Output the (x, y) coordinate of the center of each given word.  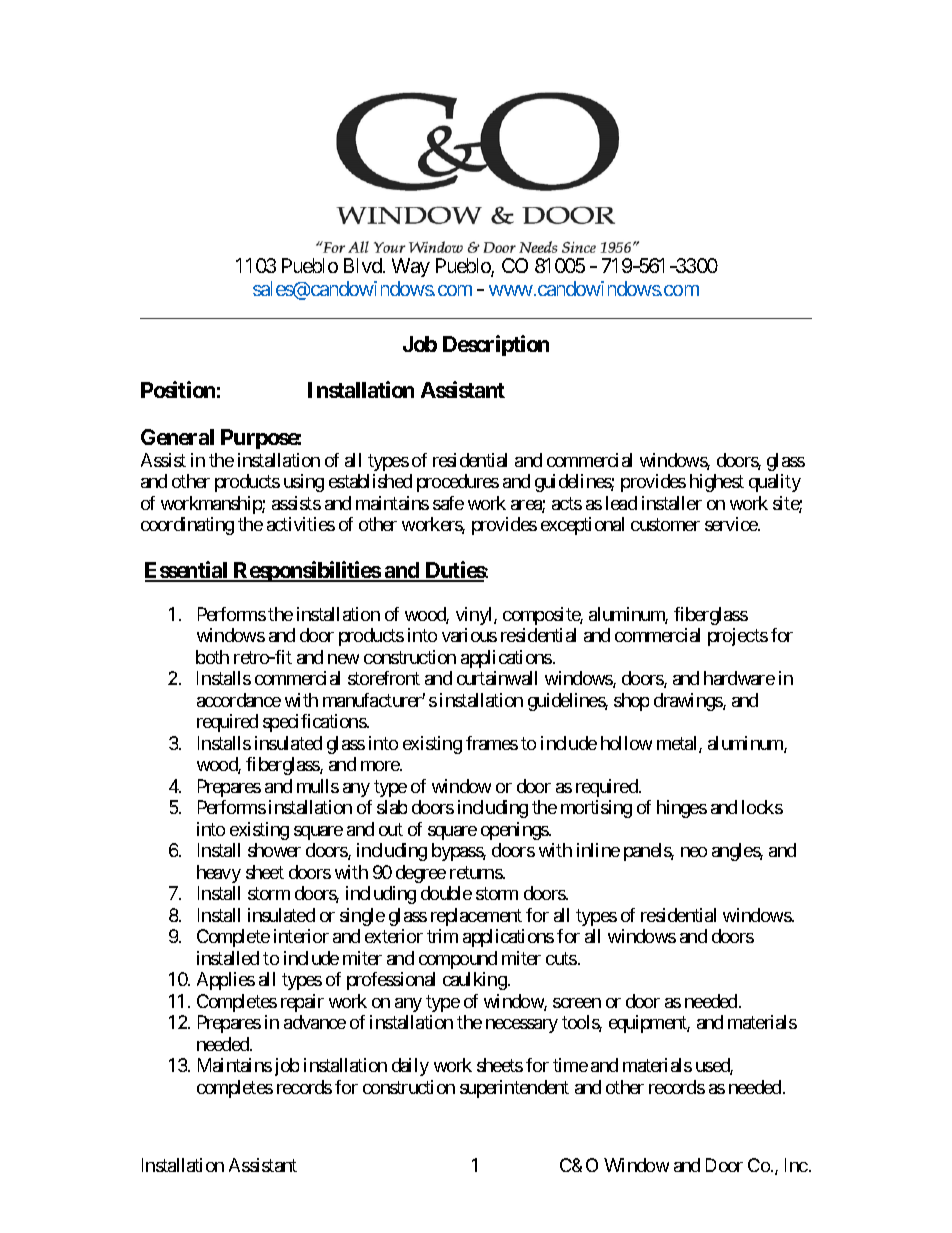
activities (301, 524)
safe (448, 503)
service (732, 524)
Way (411, 267)
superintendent (514, 1089)
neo (694, 852)
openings (515, 831)
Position (178, 389)
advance (315, 1022)
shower (274, 850)
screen (577, 1003)
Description (496, 345)
